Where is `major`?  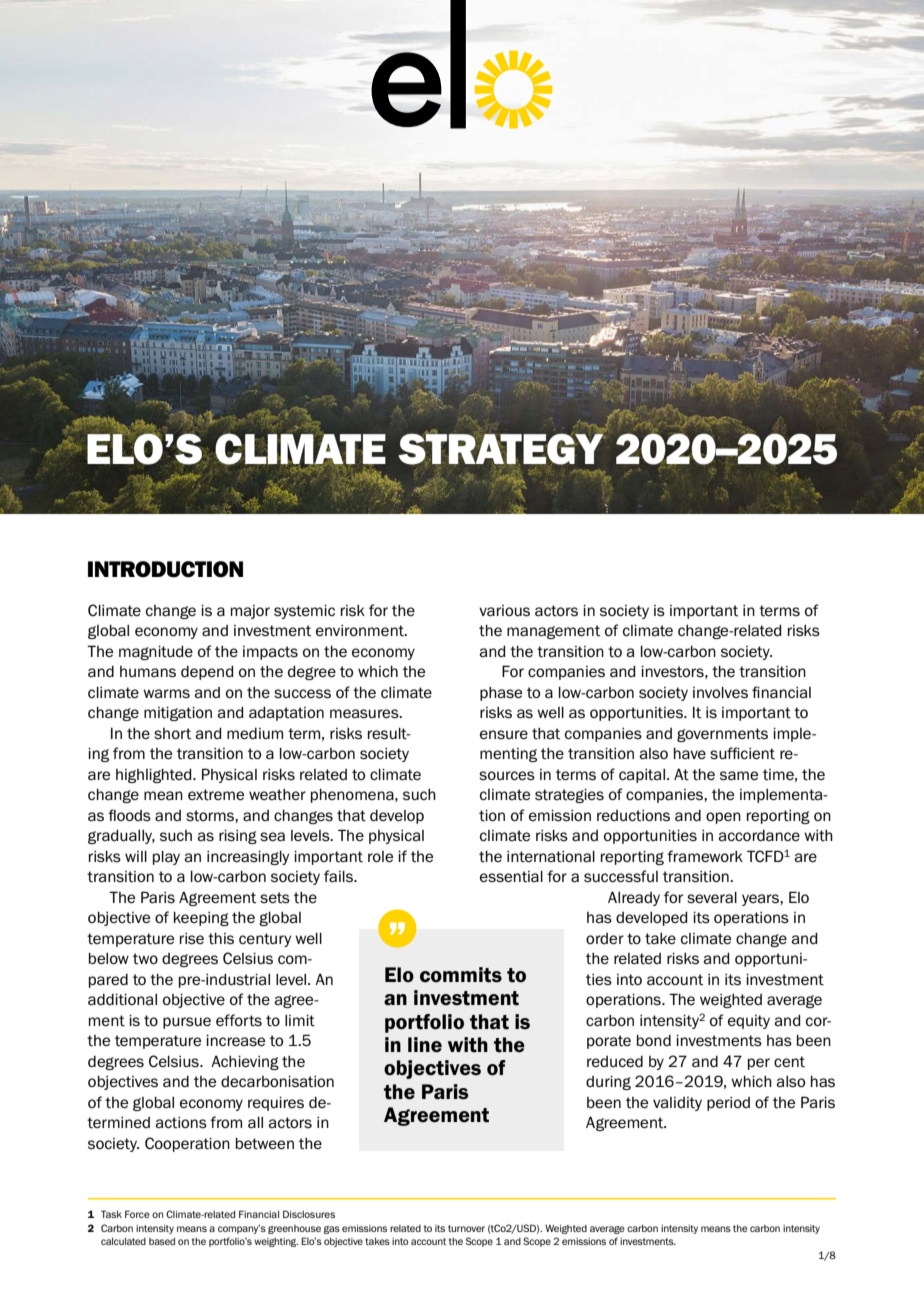
major is located at coordinates (250, 612).
